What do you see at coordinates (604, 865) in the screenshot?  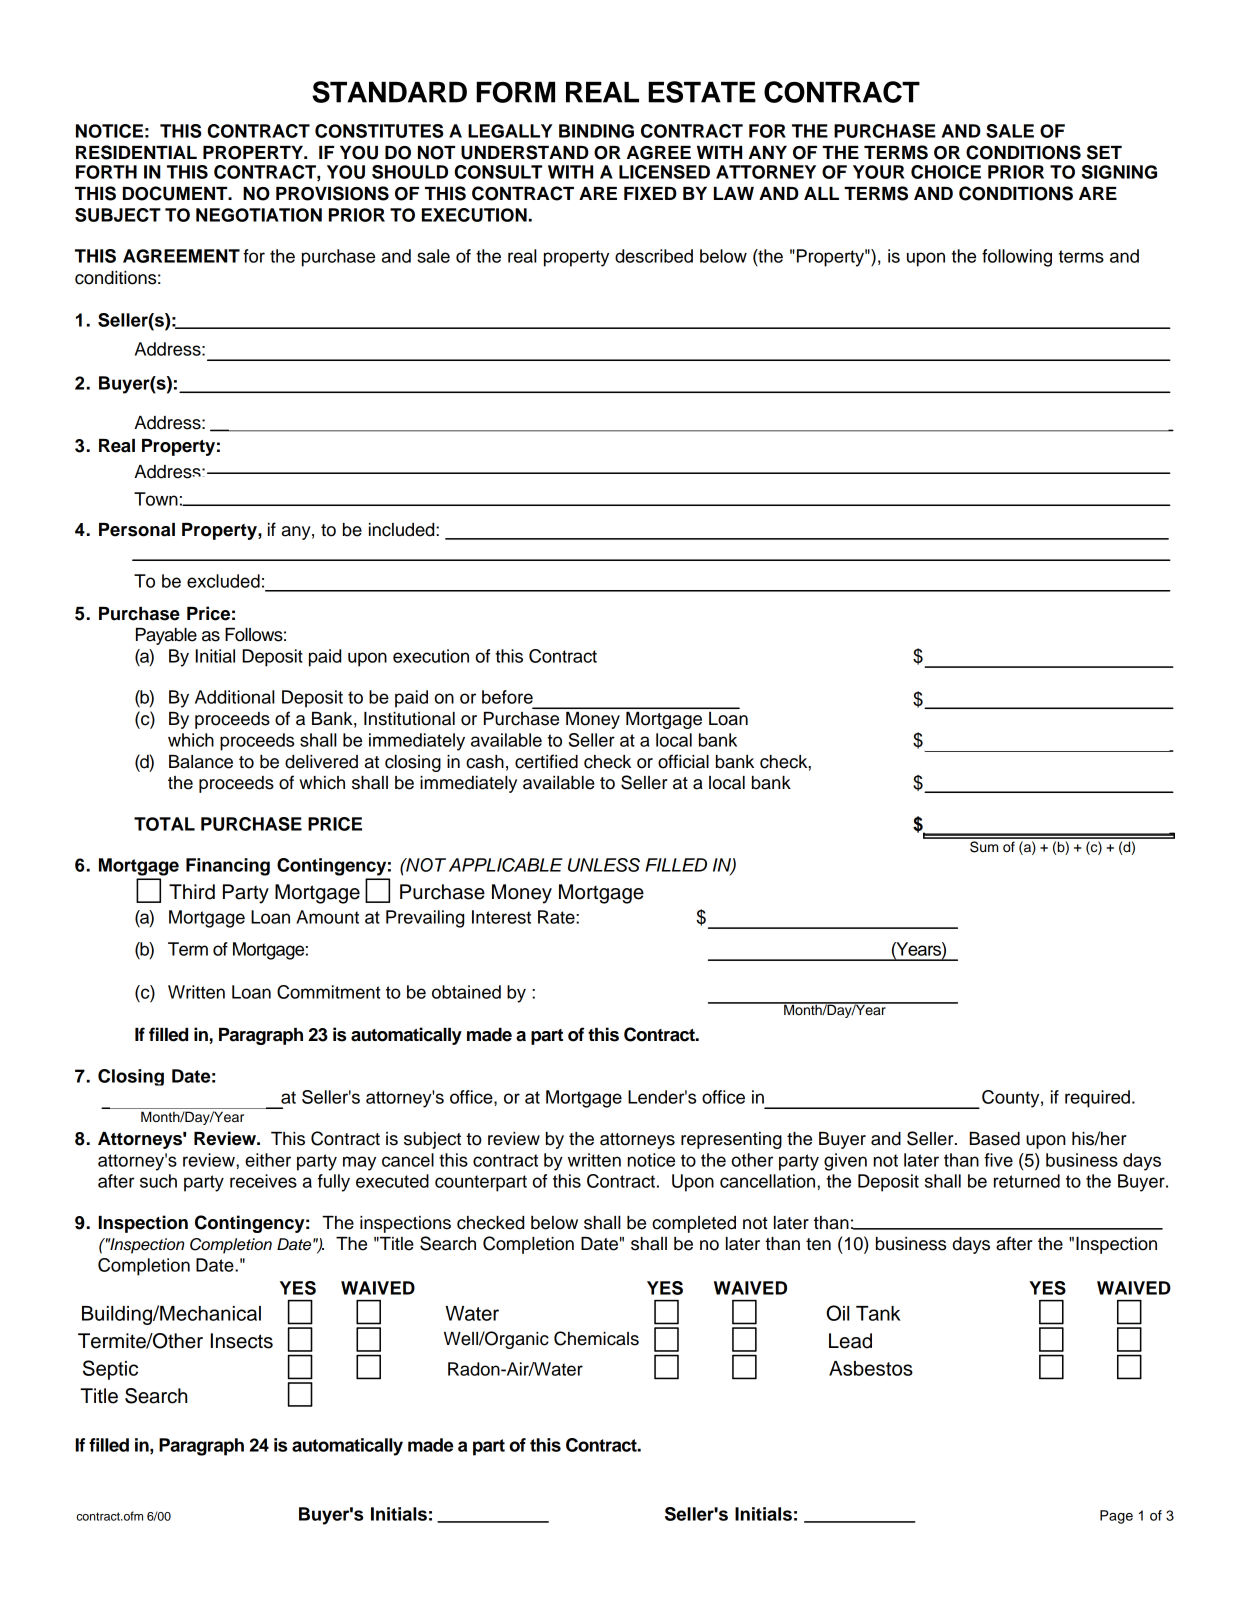 I see `UNLESS` at bounding box center [604, 865].
